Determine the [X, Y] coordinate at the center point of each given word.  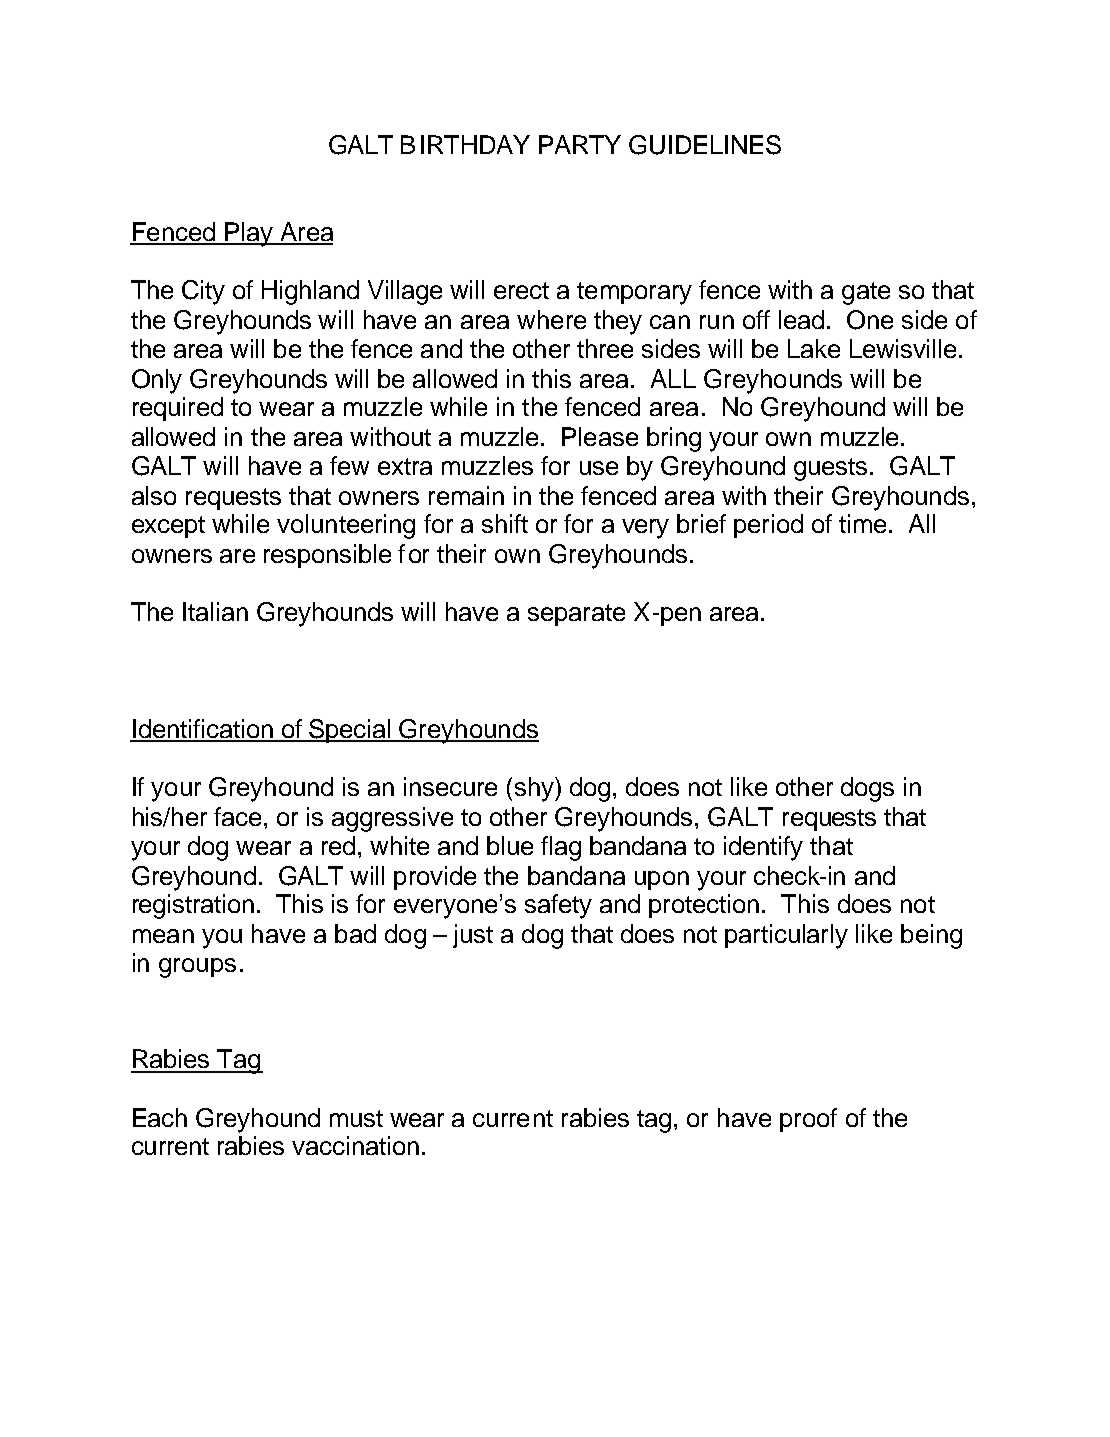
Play [249, 234]
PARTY [580, 144]
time [862, 523]
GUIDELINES [705, 145]
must [356, 1118]
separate [576, 615]
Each [160, 1117]
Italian [215, 611]
